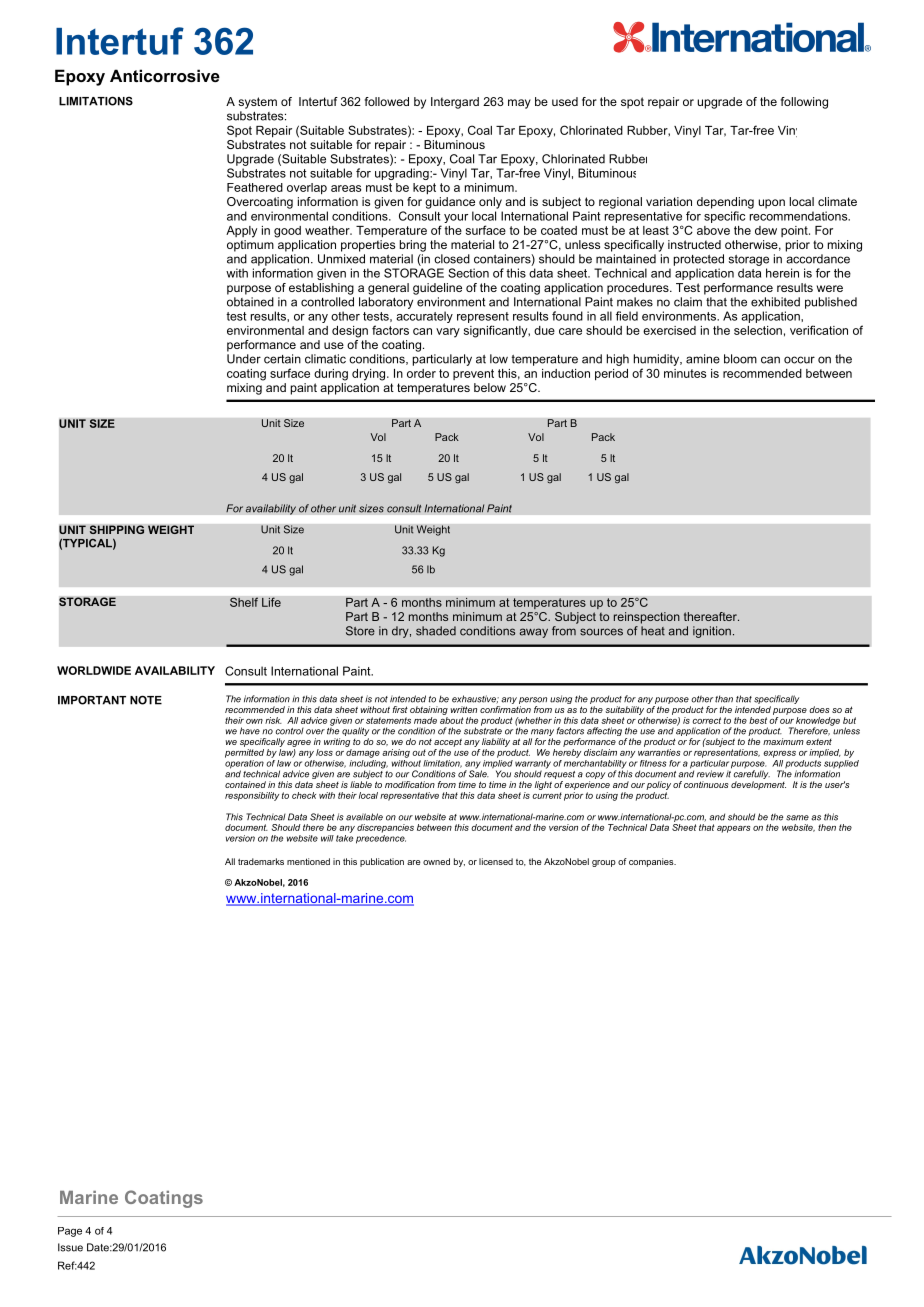 This image has height=1307, width=924. I want to click on Anticorrosive, so click(165, 75).
